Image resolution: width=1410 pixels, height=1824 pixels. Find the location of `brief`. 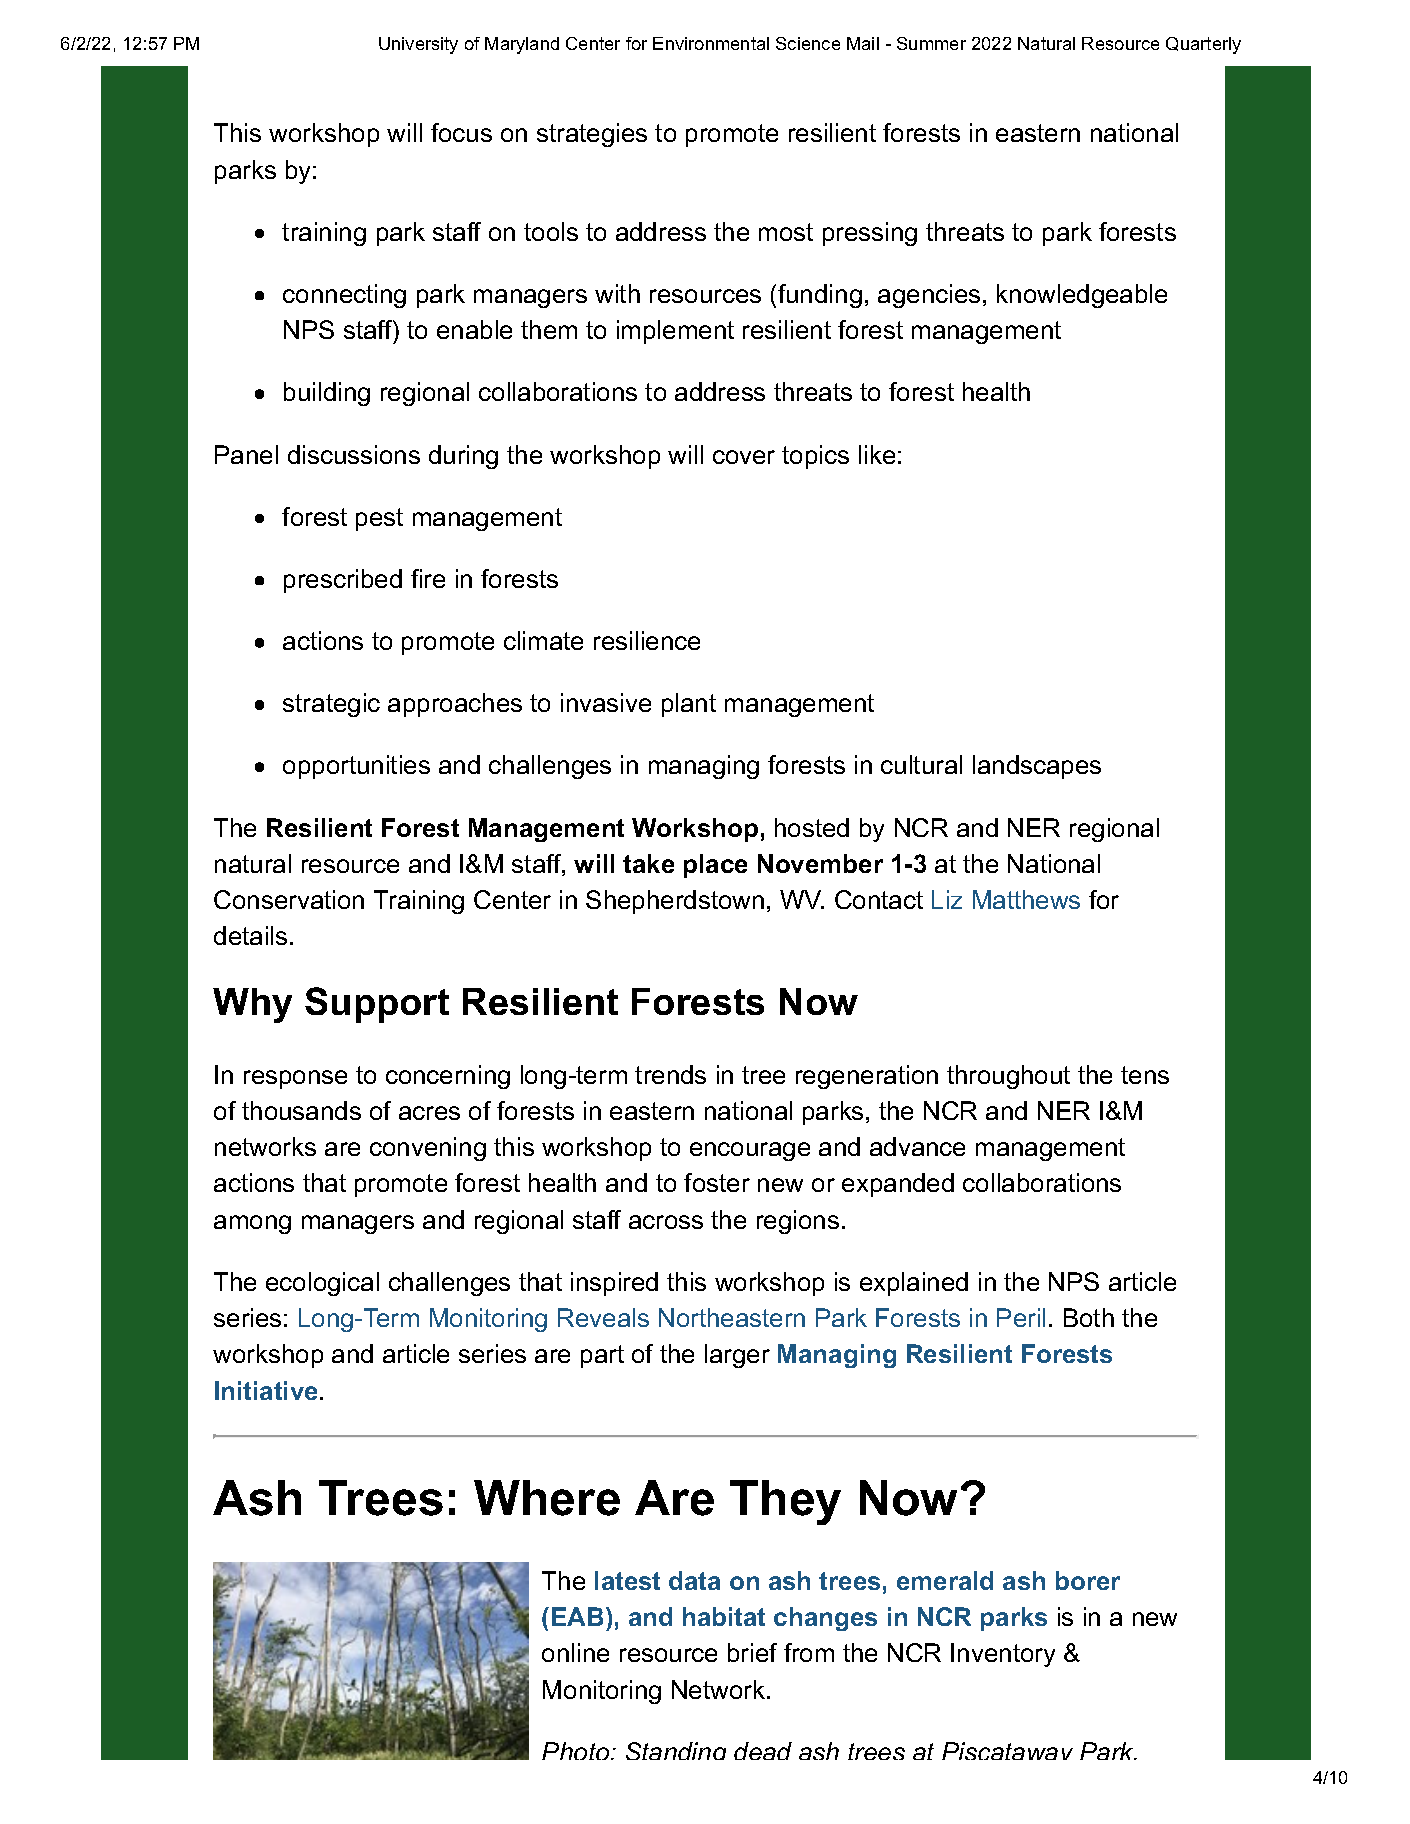

brief is located at coordinates (752, 1652).
